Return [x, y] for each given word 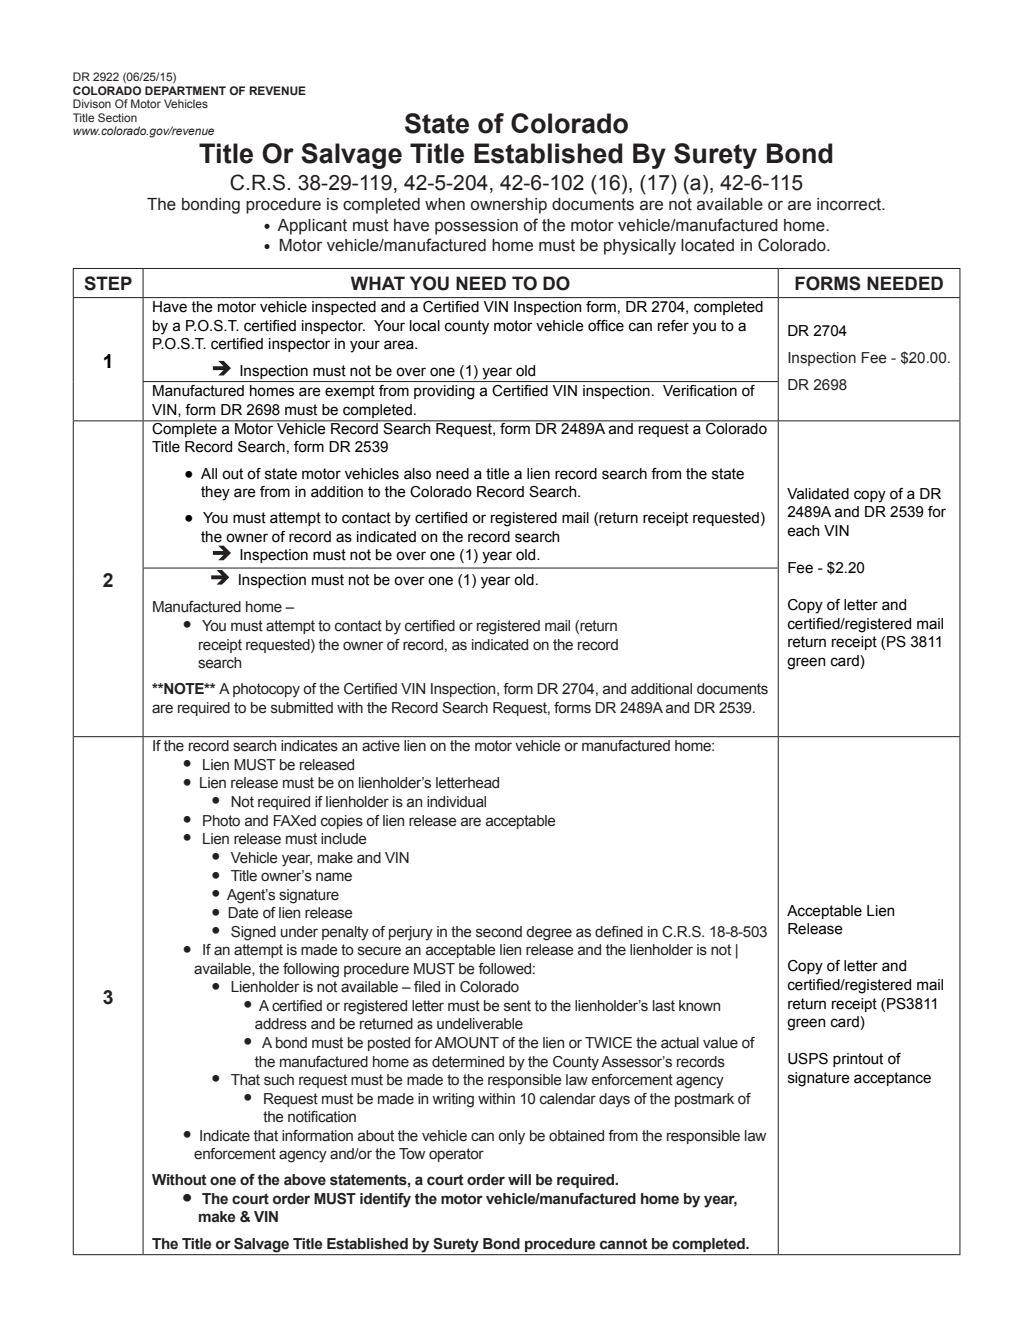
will [519, 1179]
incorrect [850, 204]
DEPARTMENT [185, 90]
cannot [624, 1244]
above [305, 1180]
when [445, 204]
